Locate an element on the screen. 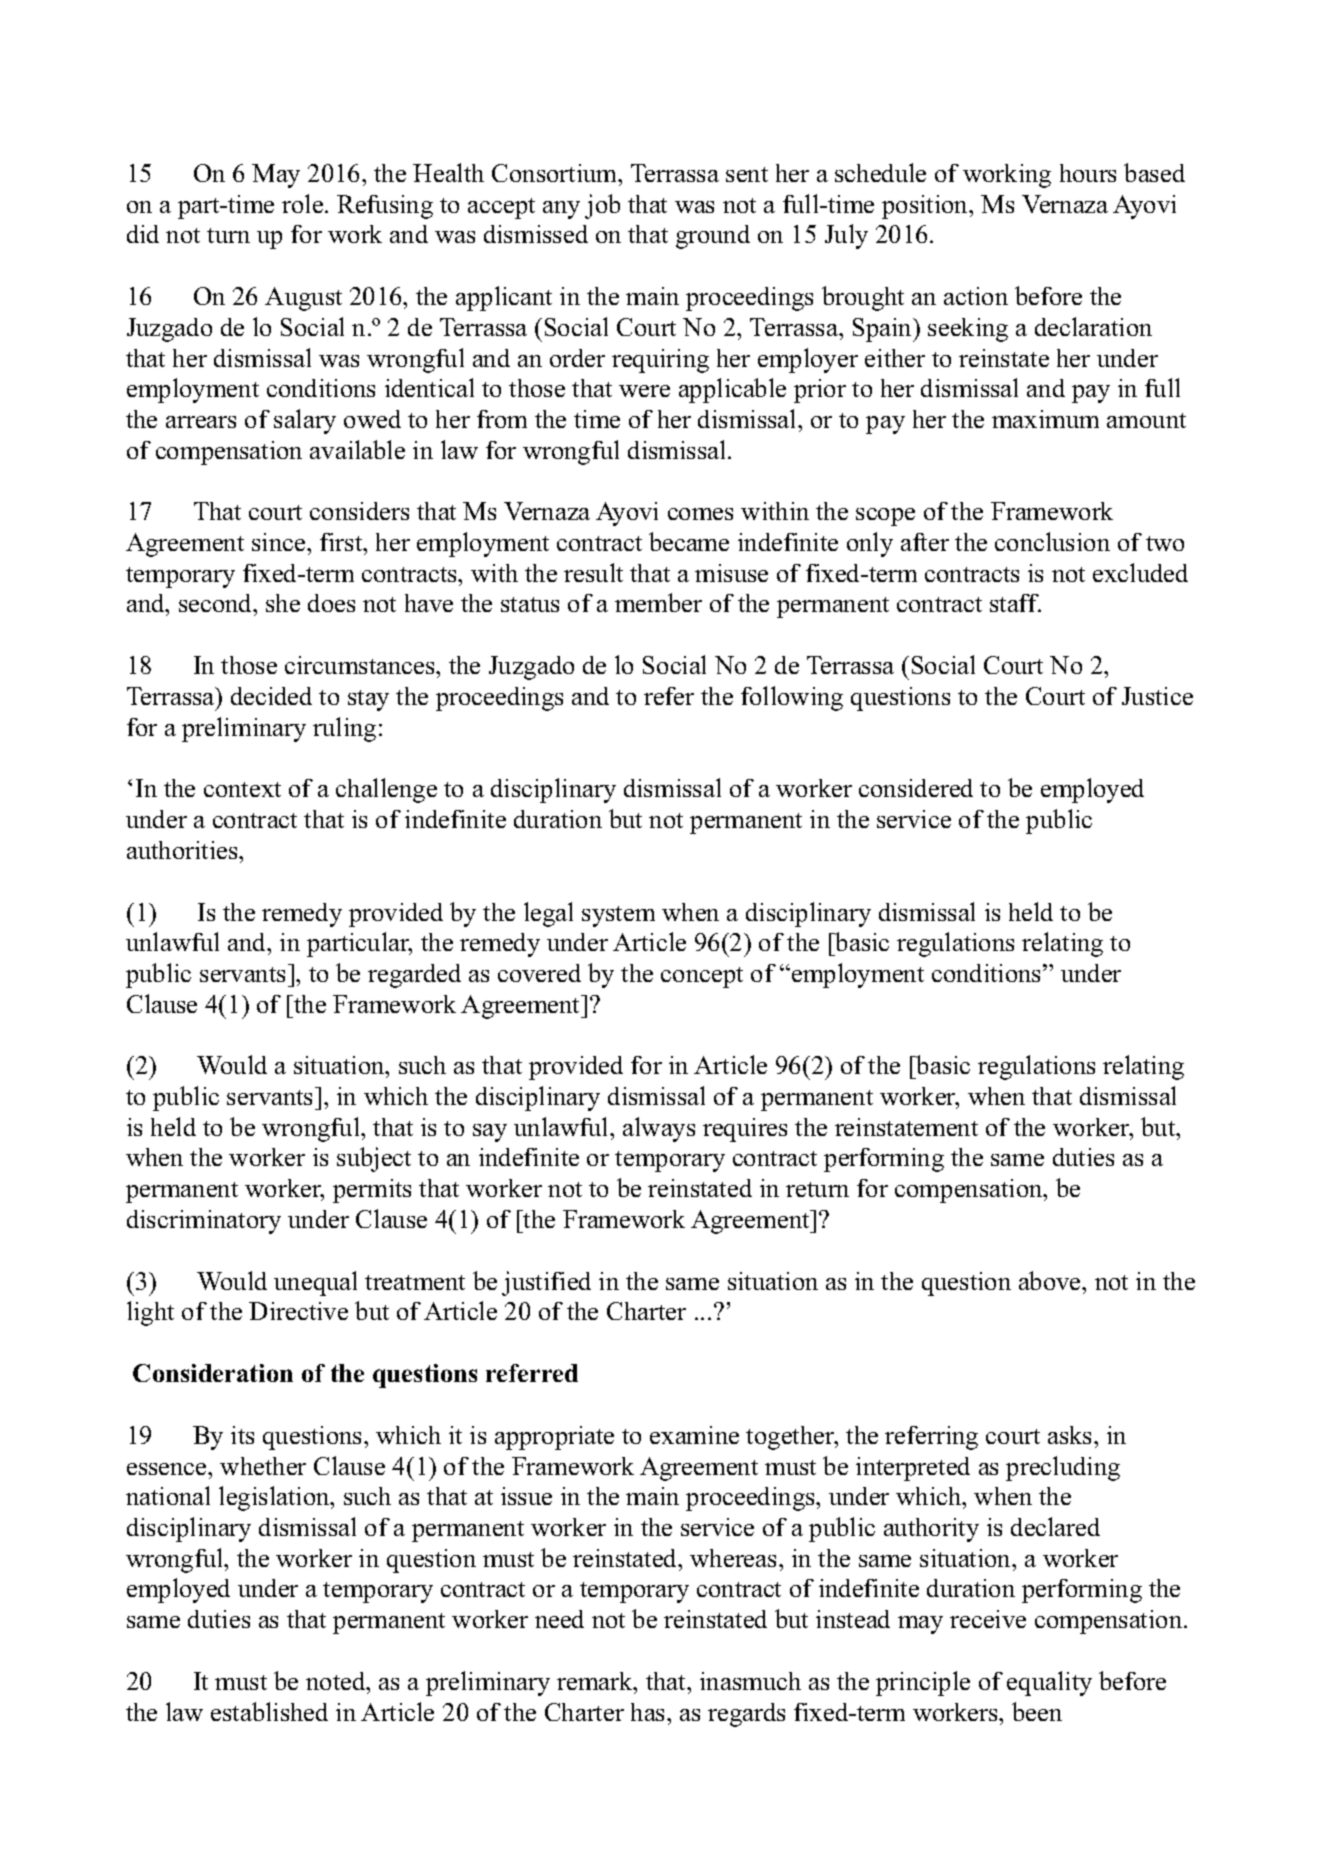  role is located at coordinates (304, 203).
